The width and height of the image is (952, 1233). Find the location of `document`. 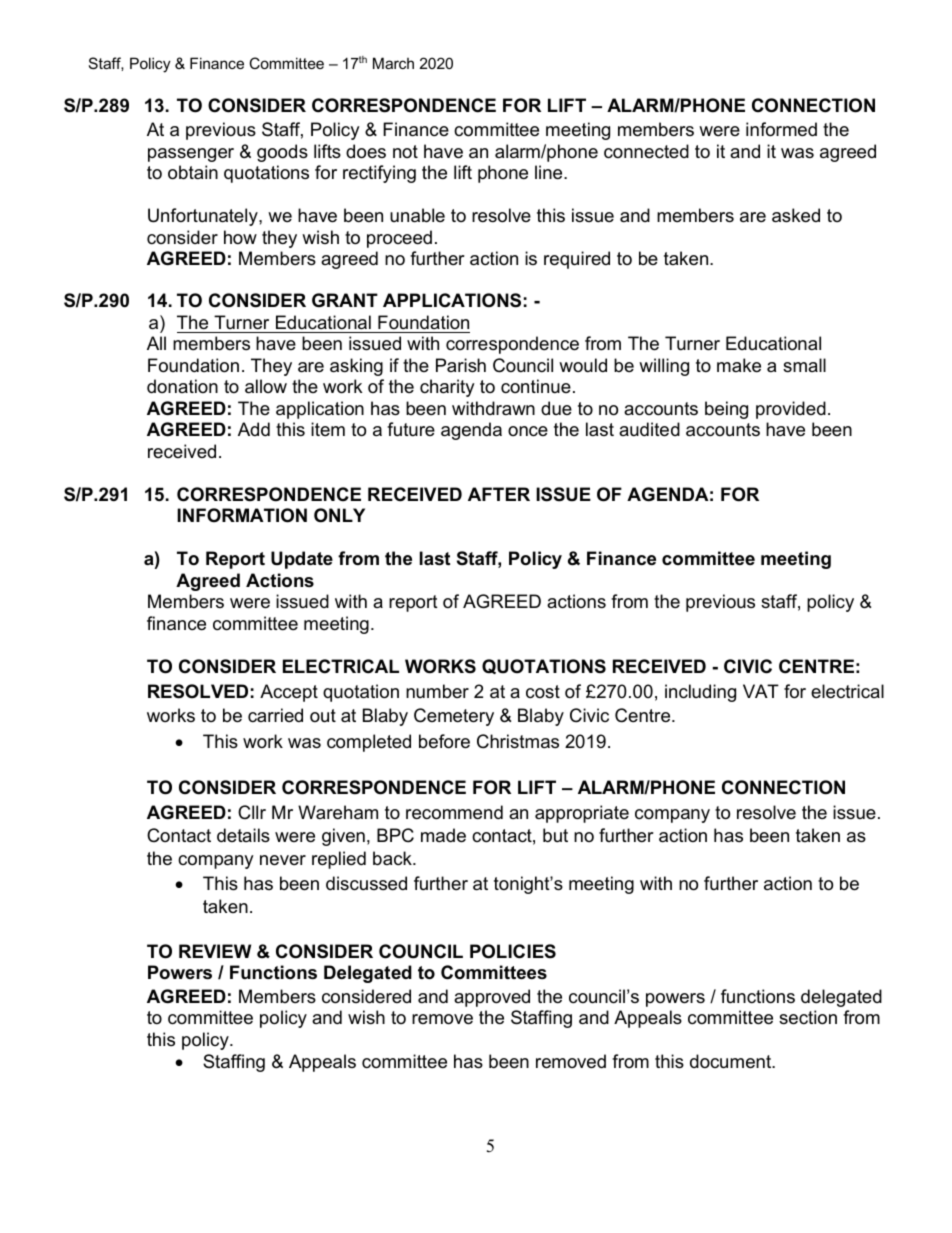

document is located at coordinates (732, 1061).
